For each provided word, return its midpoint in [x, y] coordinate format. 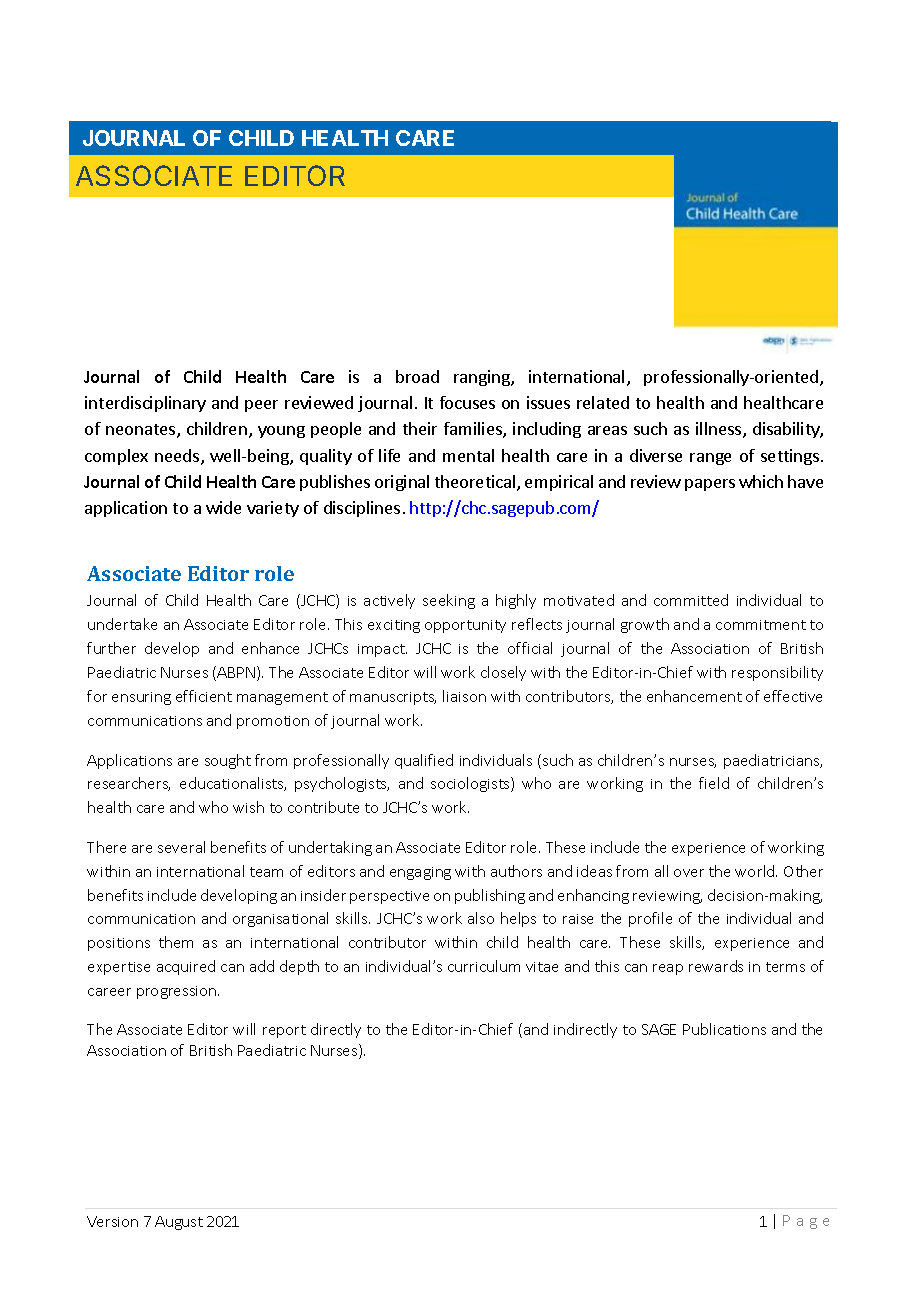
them [176, 942]
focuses [467, 402]
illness [720, 430]
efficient [204, 696]
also [481, 918]
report [284, 1031]
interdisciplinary [145, 404]
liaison [464, 696]
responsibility [777, 673]
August [179, 1223]
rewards [716, 966]
